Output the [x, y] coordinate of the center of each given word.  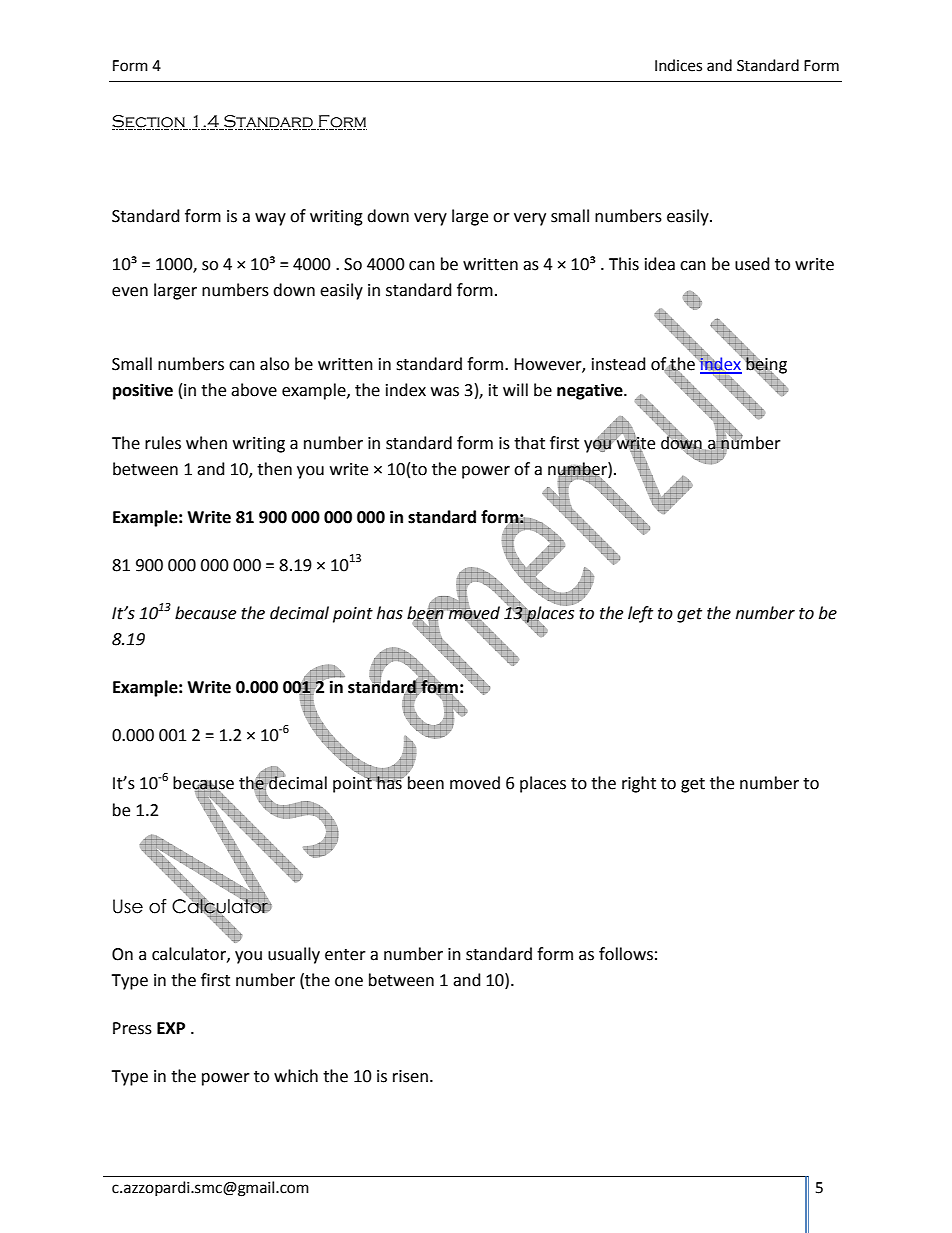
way [270, 219]
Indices [678, 65]
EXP [171, 1028]
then [274, 469]
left [640, 614]
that [529, 443]
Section [149, 122]
